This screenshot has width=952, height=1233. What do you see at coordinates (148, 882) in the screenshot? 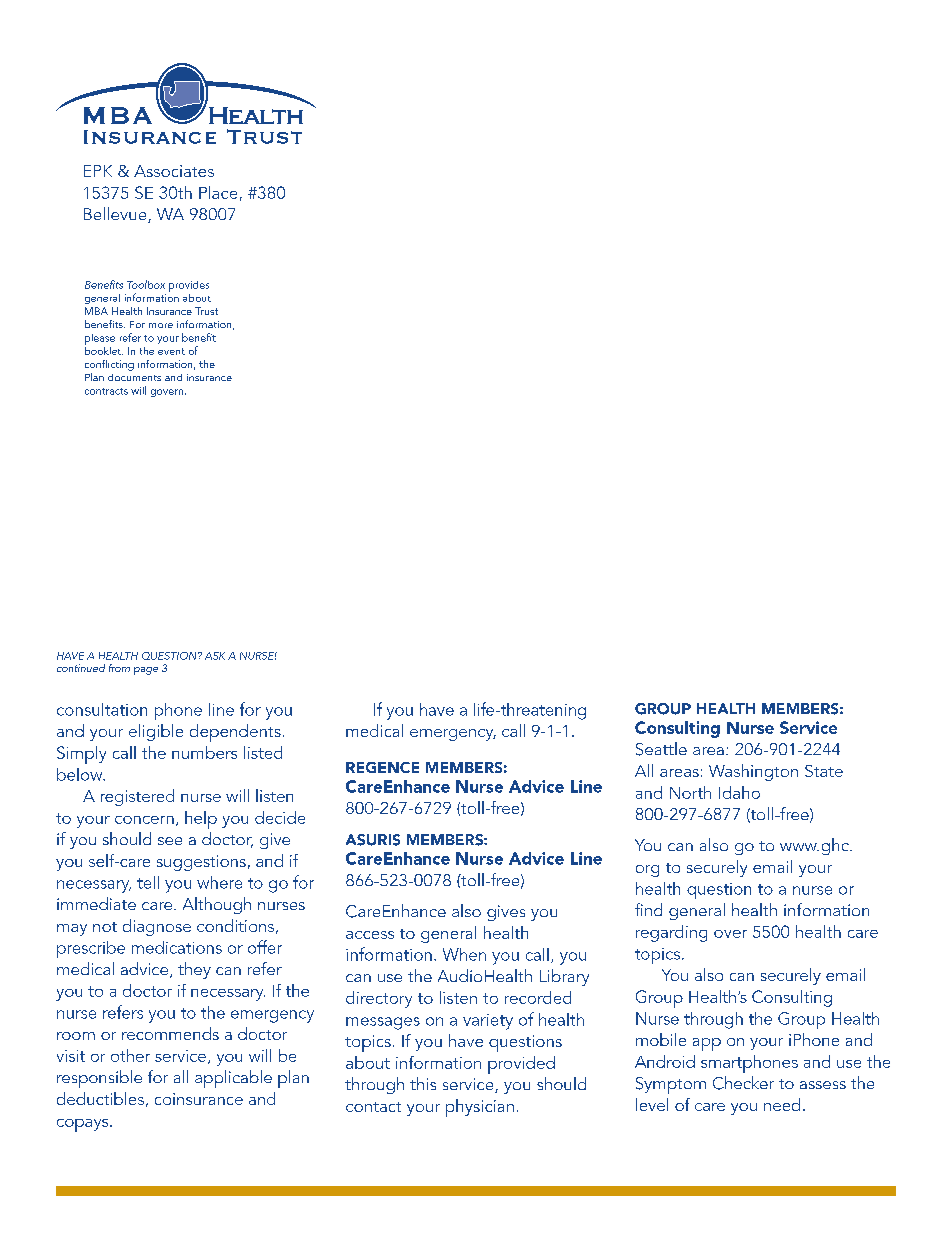
I see `tell` at bounding box center [148, 882].
